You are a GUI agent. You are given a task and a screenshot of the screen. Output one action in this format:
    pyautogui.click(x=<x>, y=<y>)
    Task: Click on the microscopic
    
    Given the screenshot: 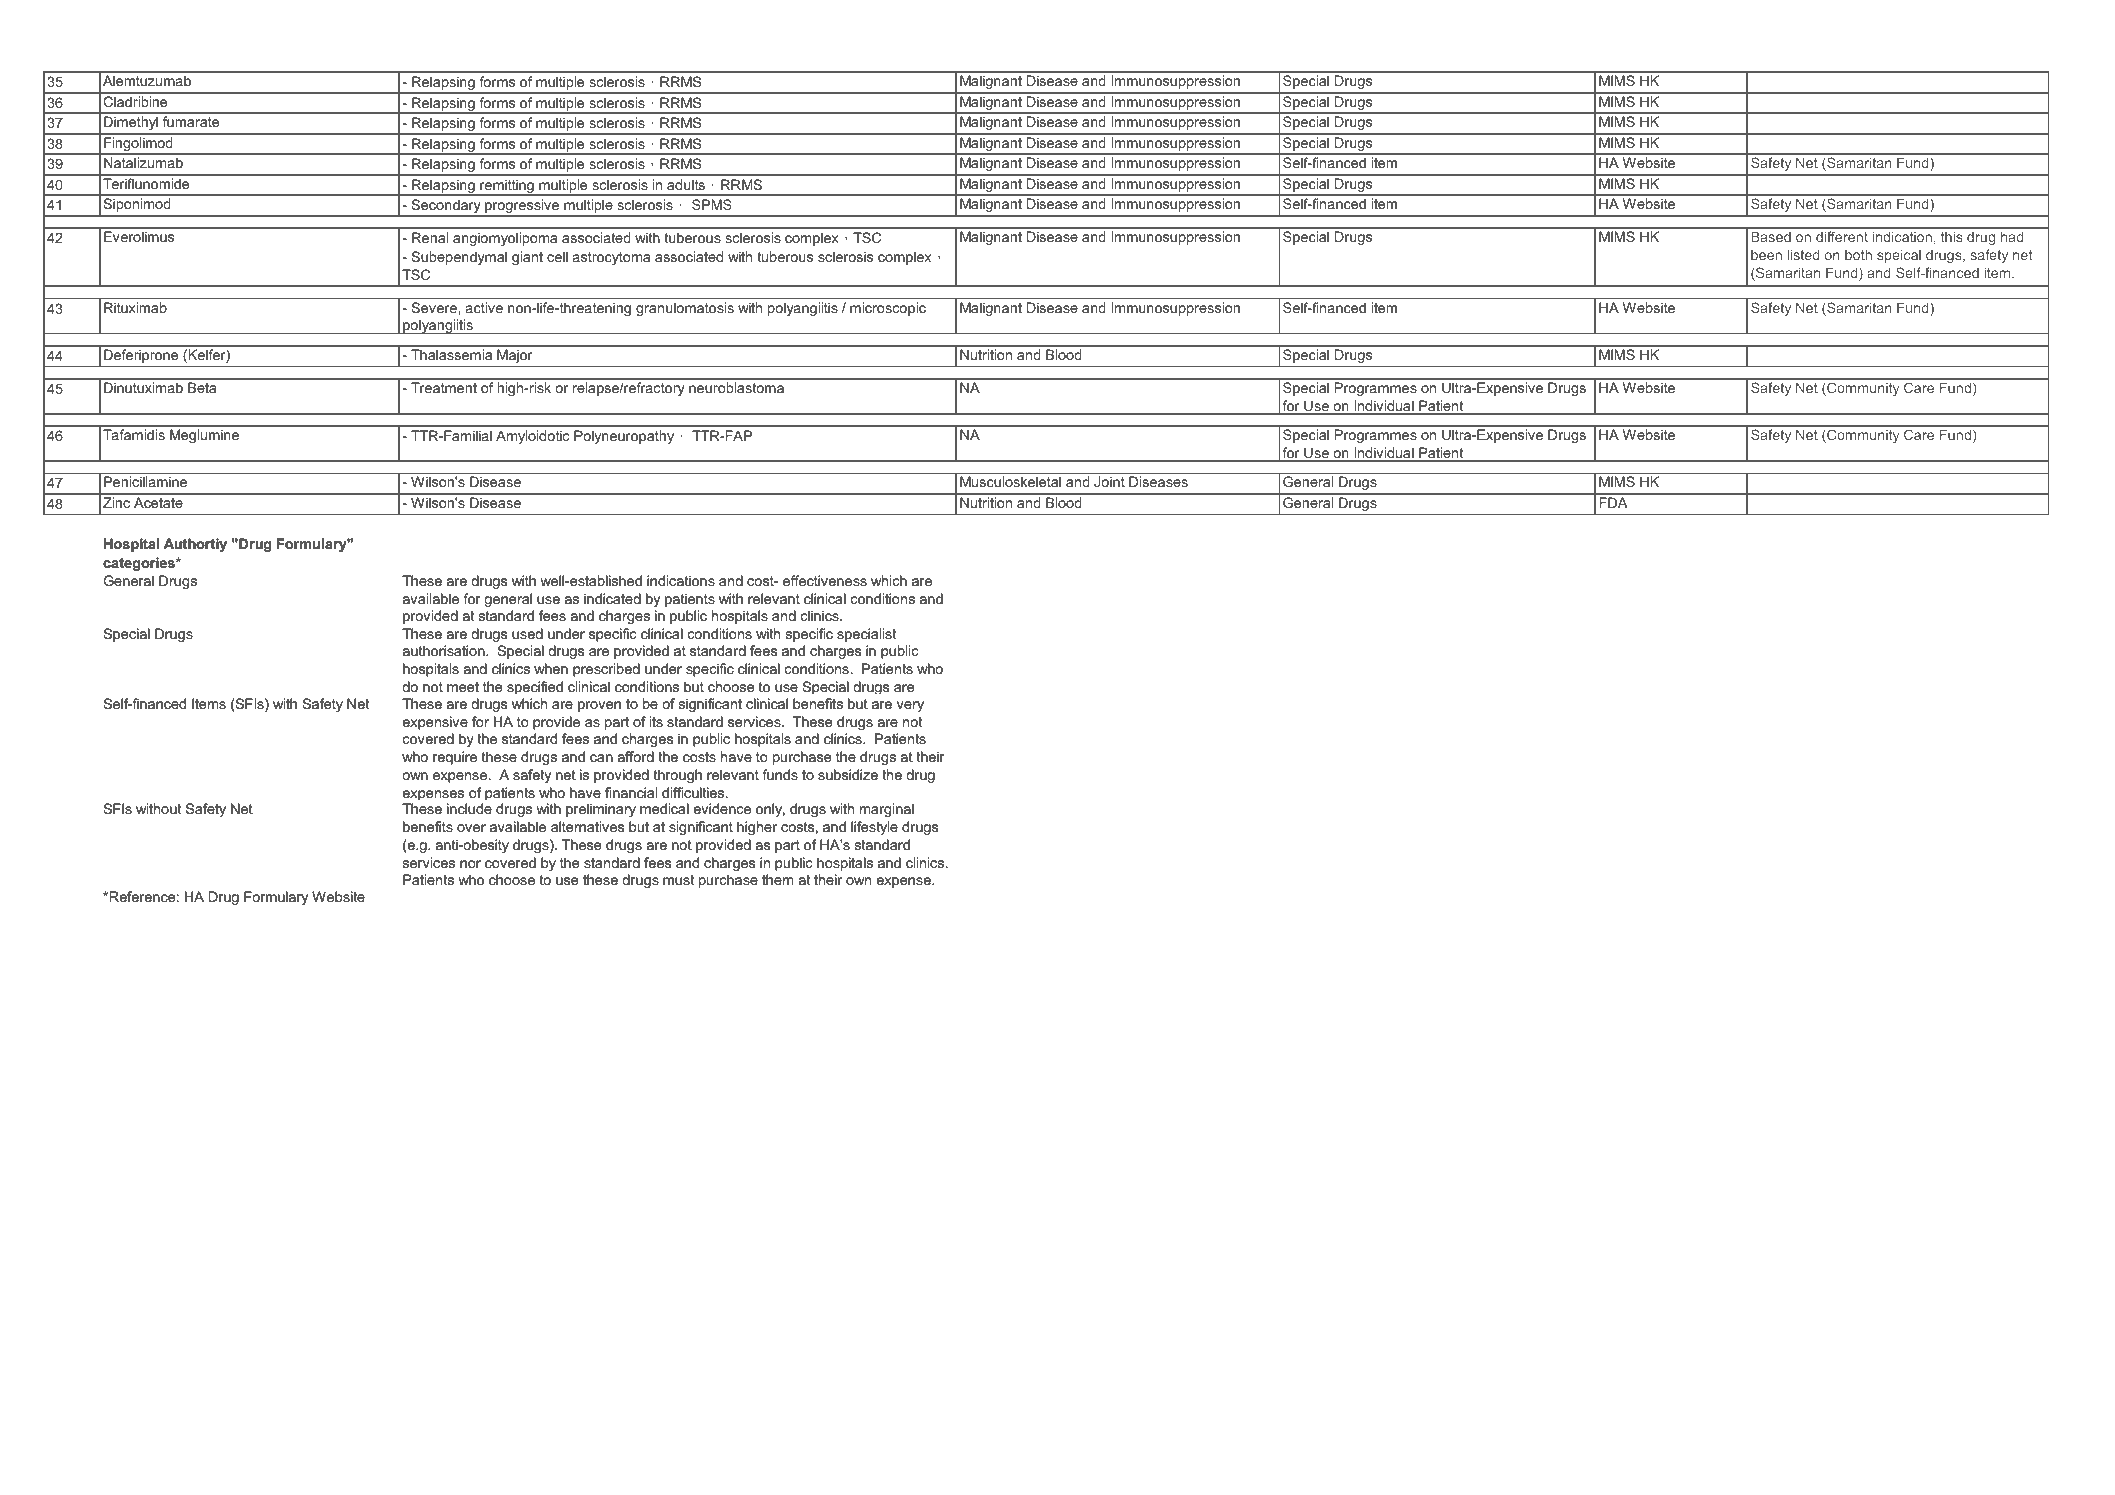 What is the action you would take?
    pyautogui.click(x=888, y=309)
